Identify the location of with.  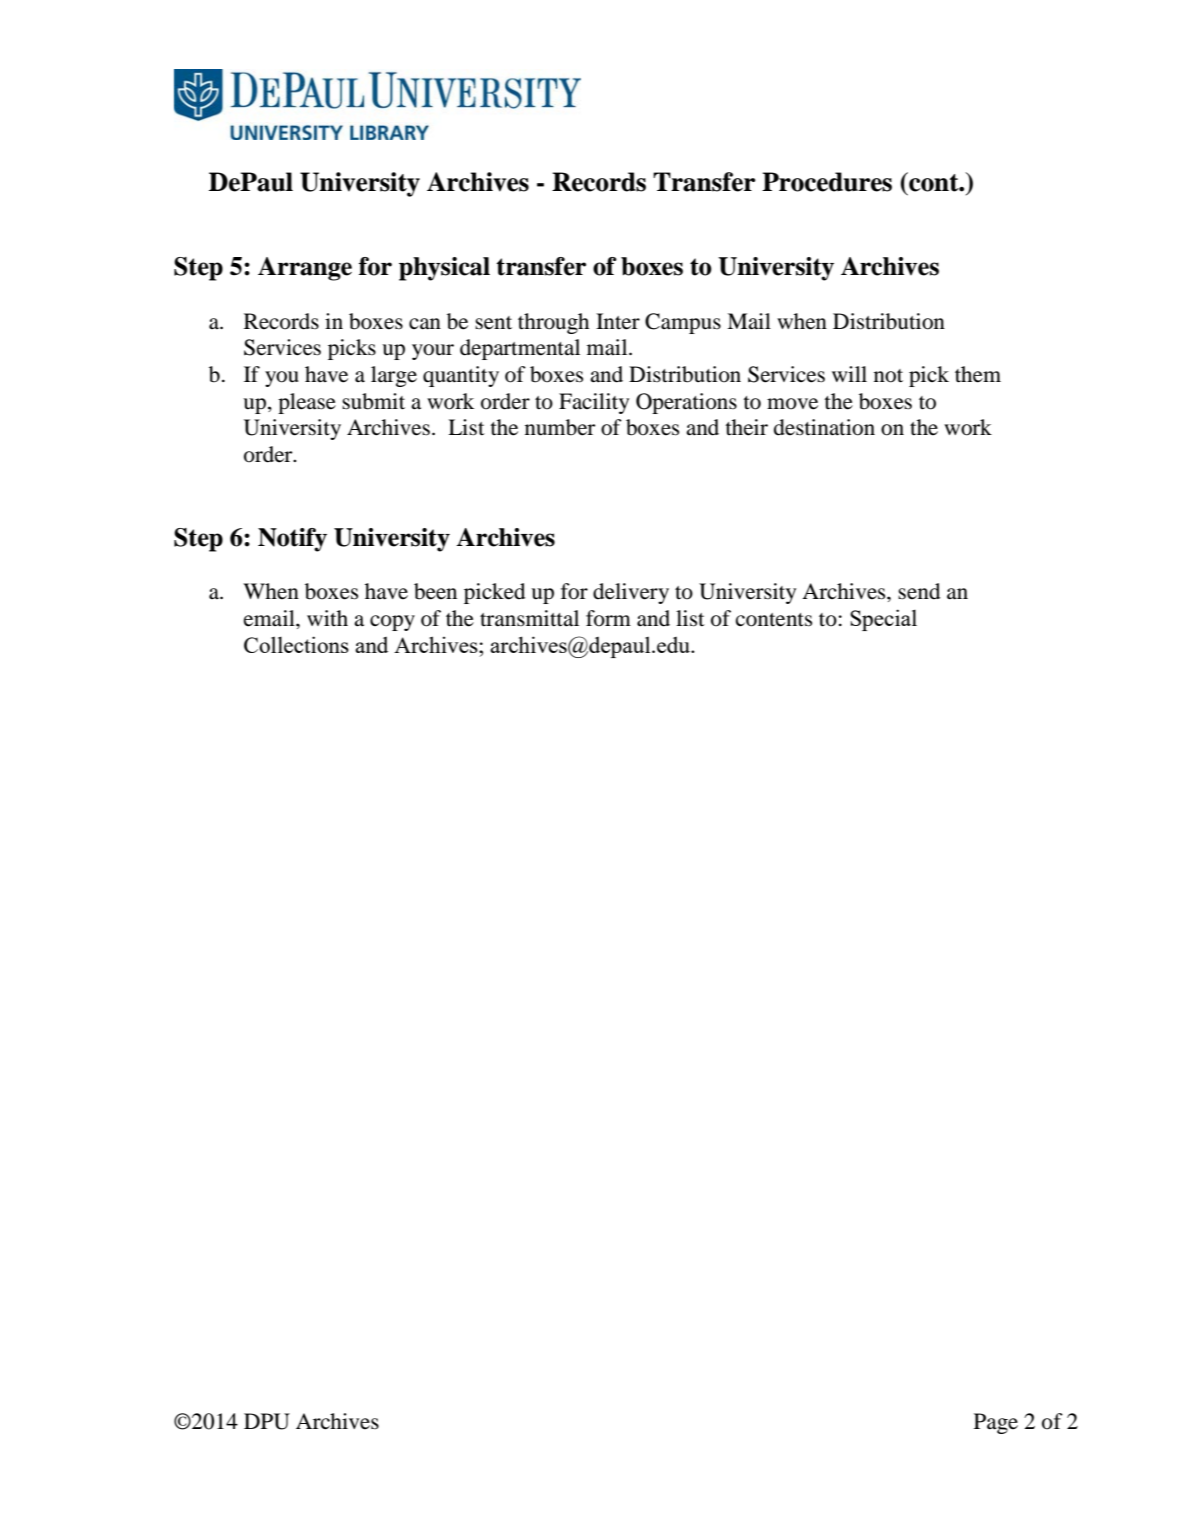
(327, 618).
